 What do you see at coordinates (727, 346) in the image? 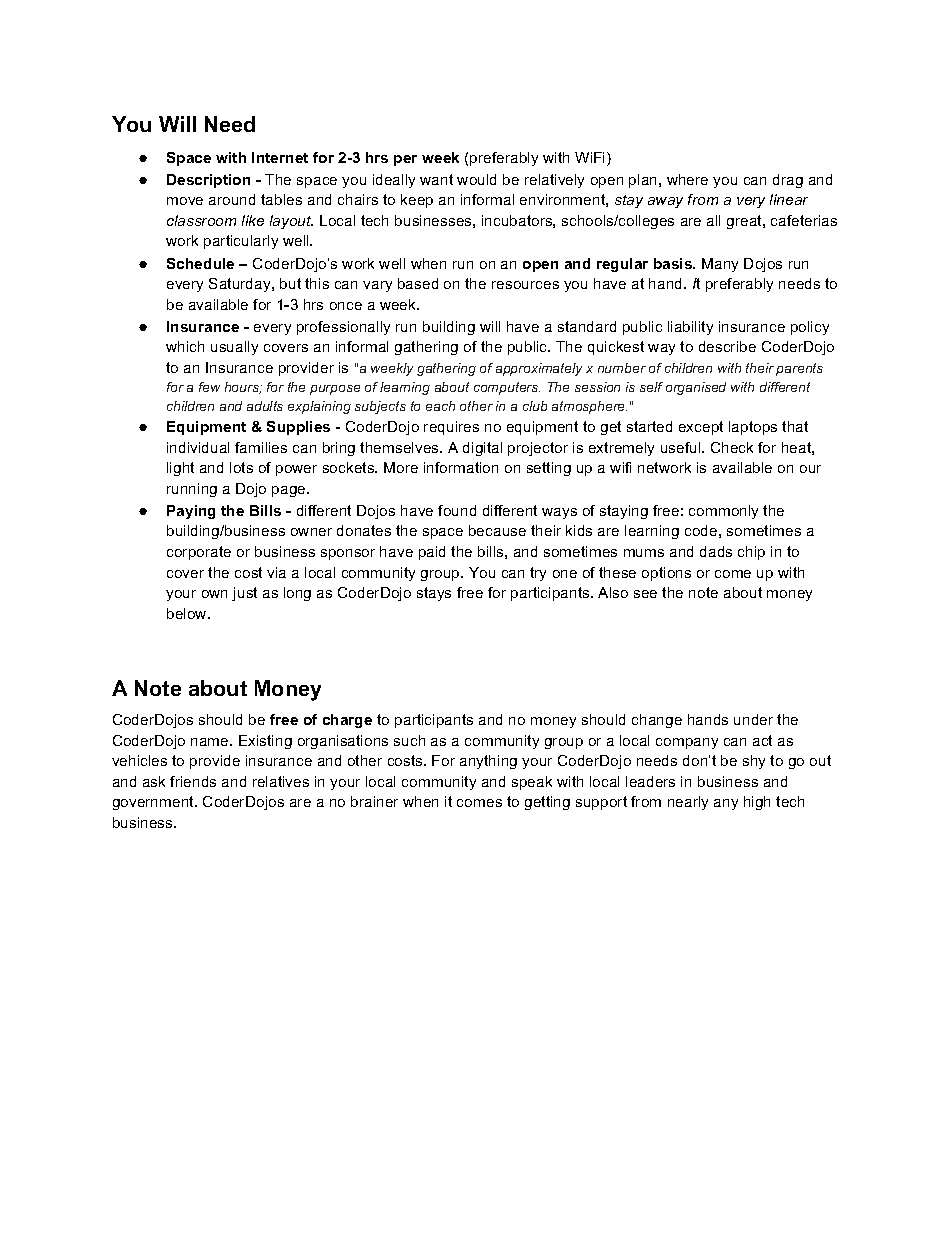
I see `describe` at bounding box center [727, 346].
